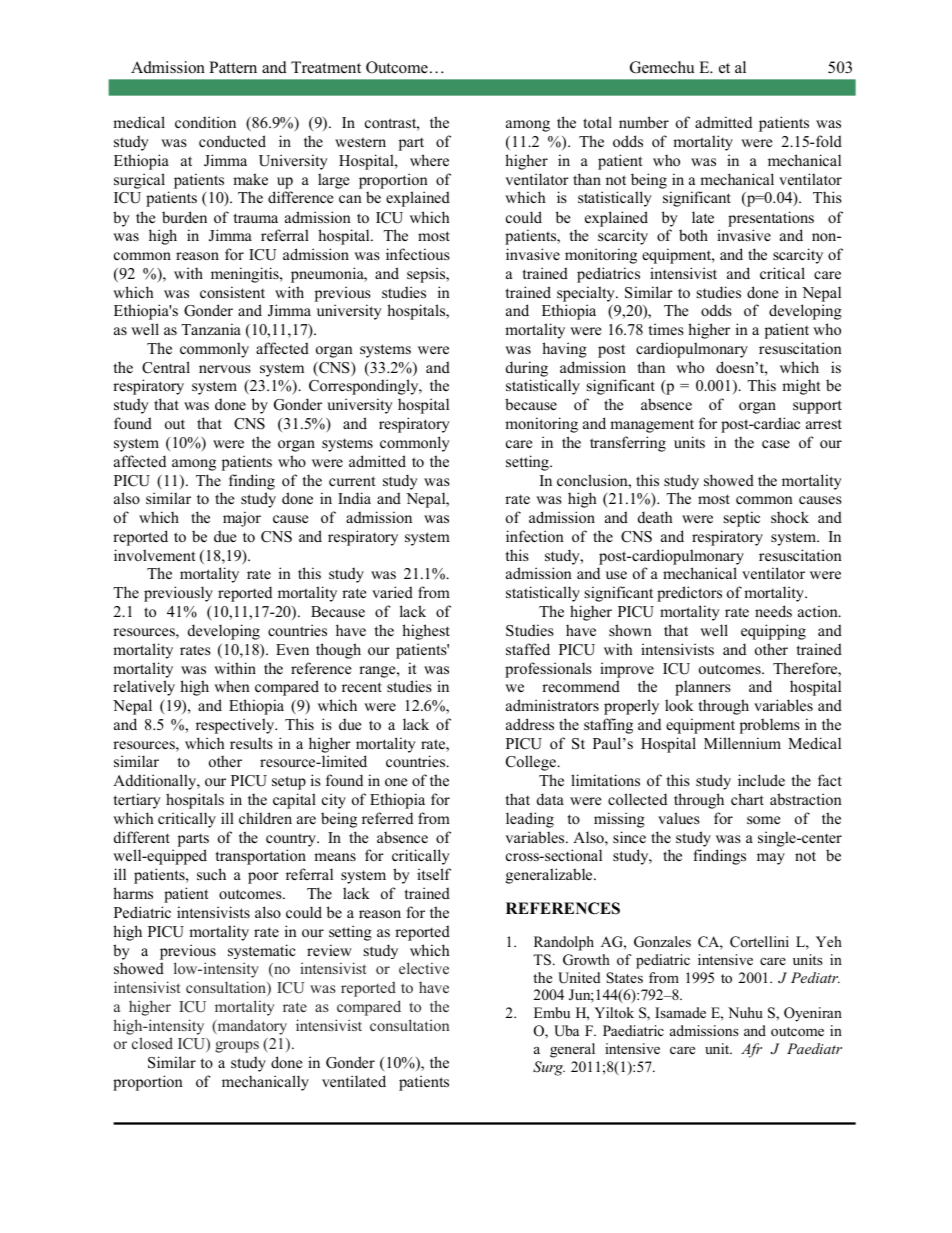  Describe the element at coordinates (205, 122) in the screenshot. I see `condition` at that location.
